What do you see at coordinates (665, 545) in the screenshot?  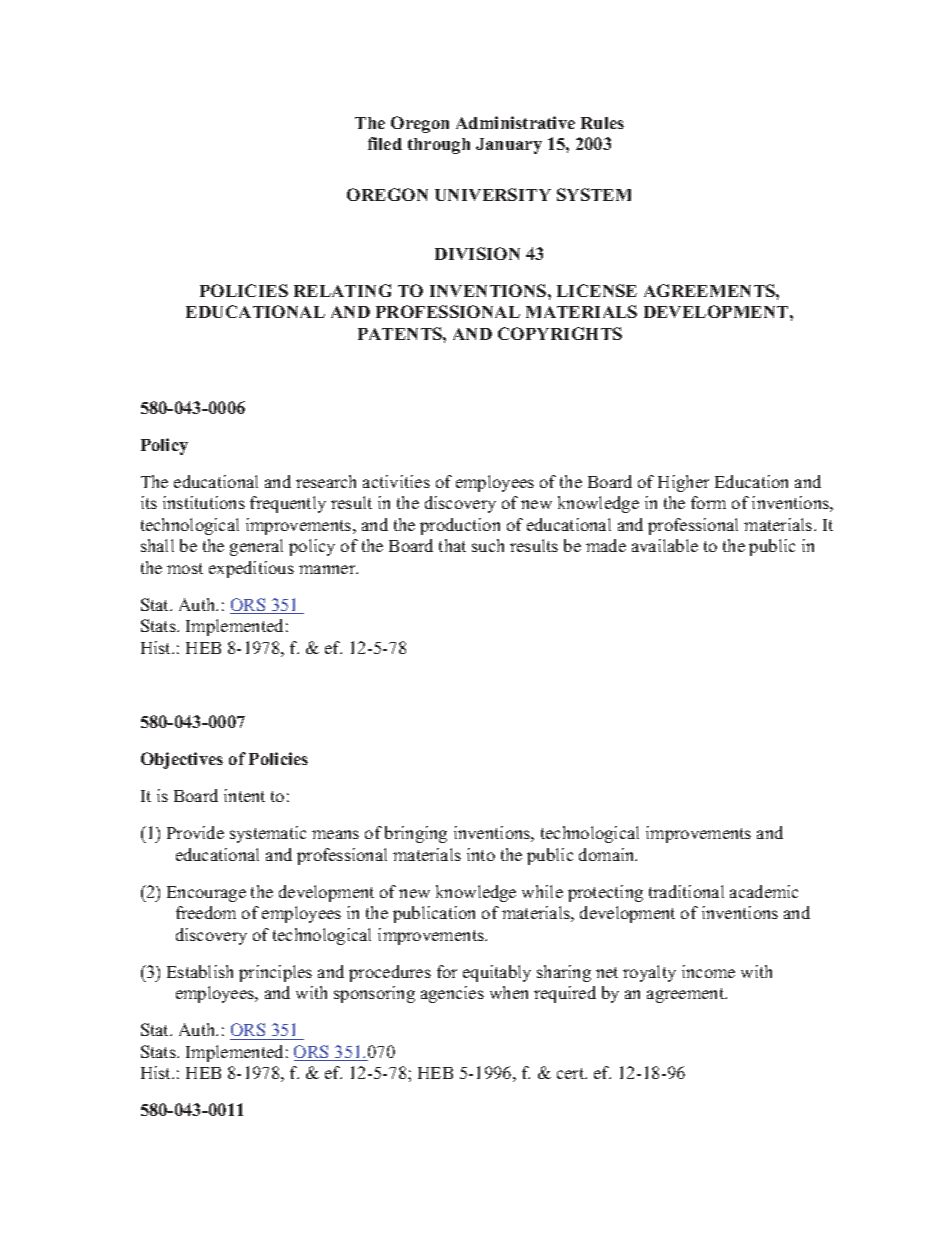 I see `available` at bounding box center [665, 545].
